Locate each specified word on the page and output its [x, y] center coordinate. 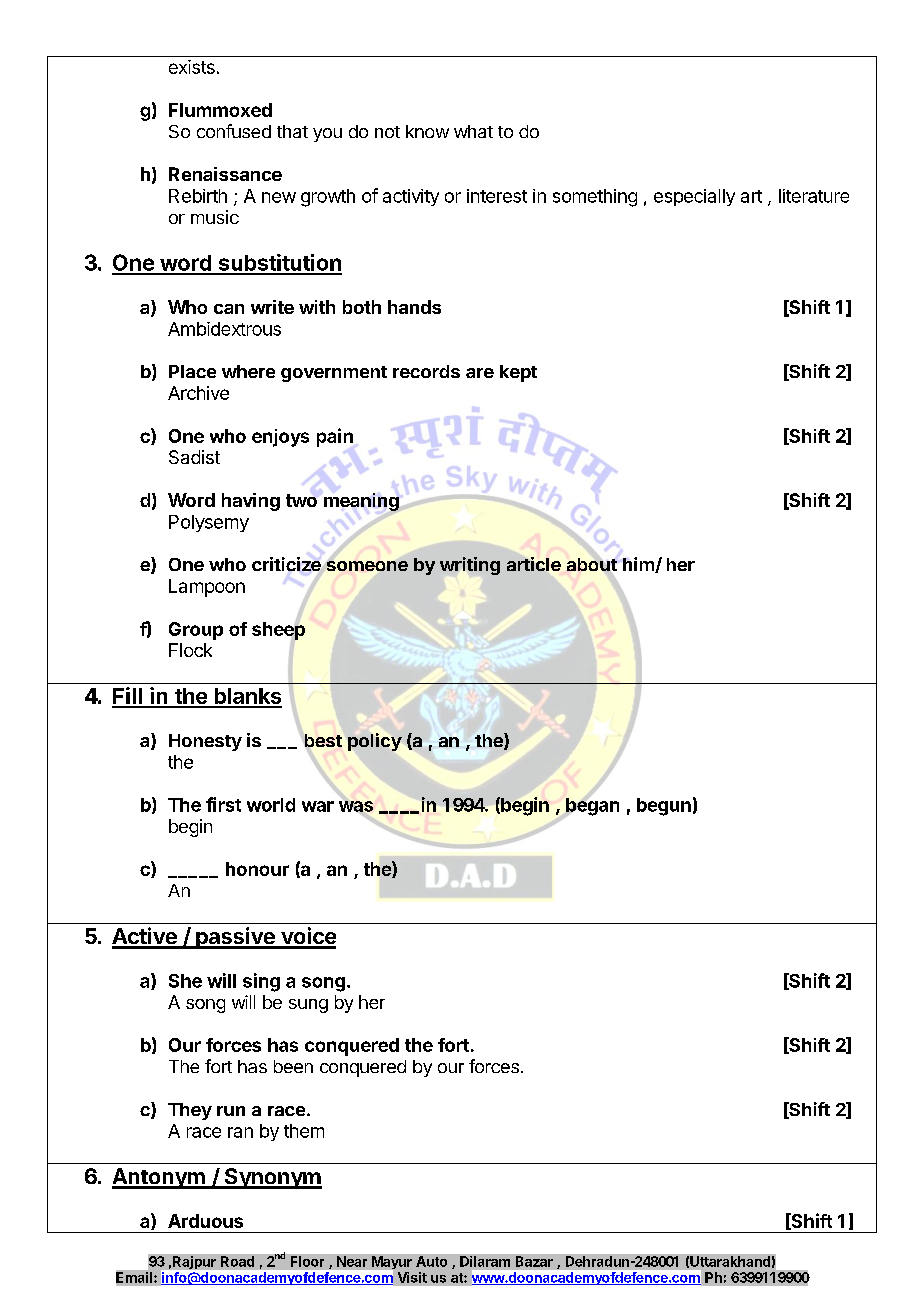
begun [664, 807]
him [639, 565]
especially [694, 197]
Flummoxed [220, 110]
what [473, 131]
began [591, 807]
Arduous [205, 1221]
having [251, 502]
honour [257, 869]
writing [470, 566]
